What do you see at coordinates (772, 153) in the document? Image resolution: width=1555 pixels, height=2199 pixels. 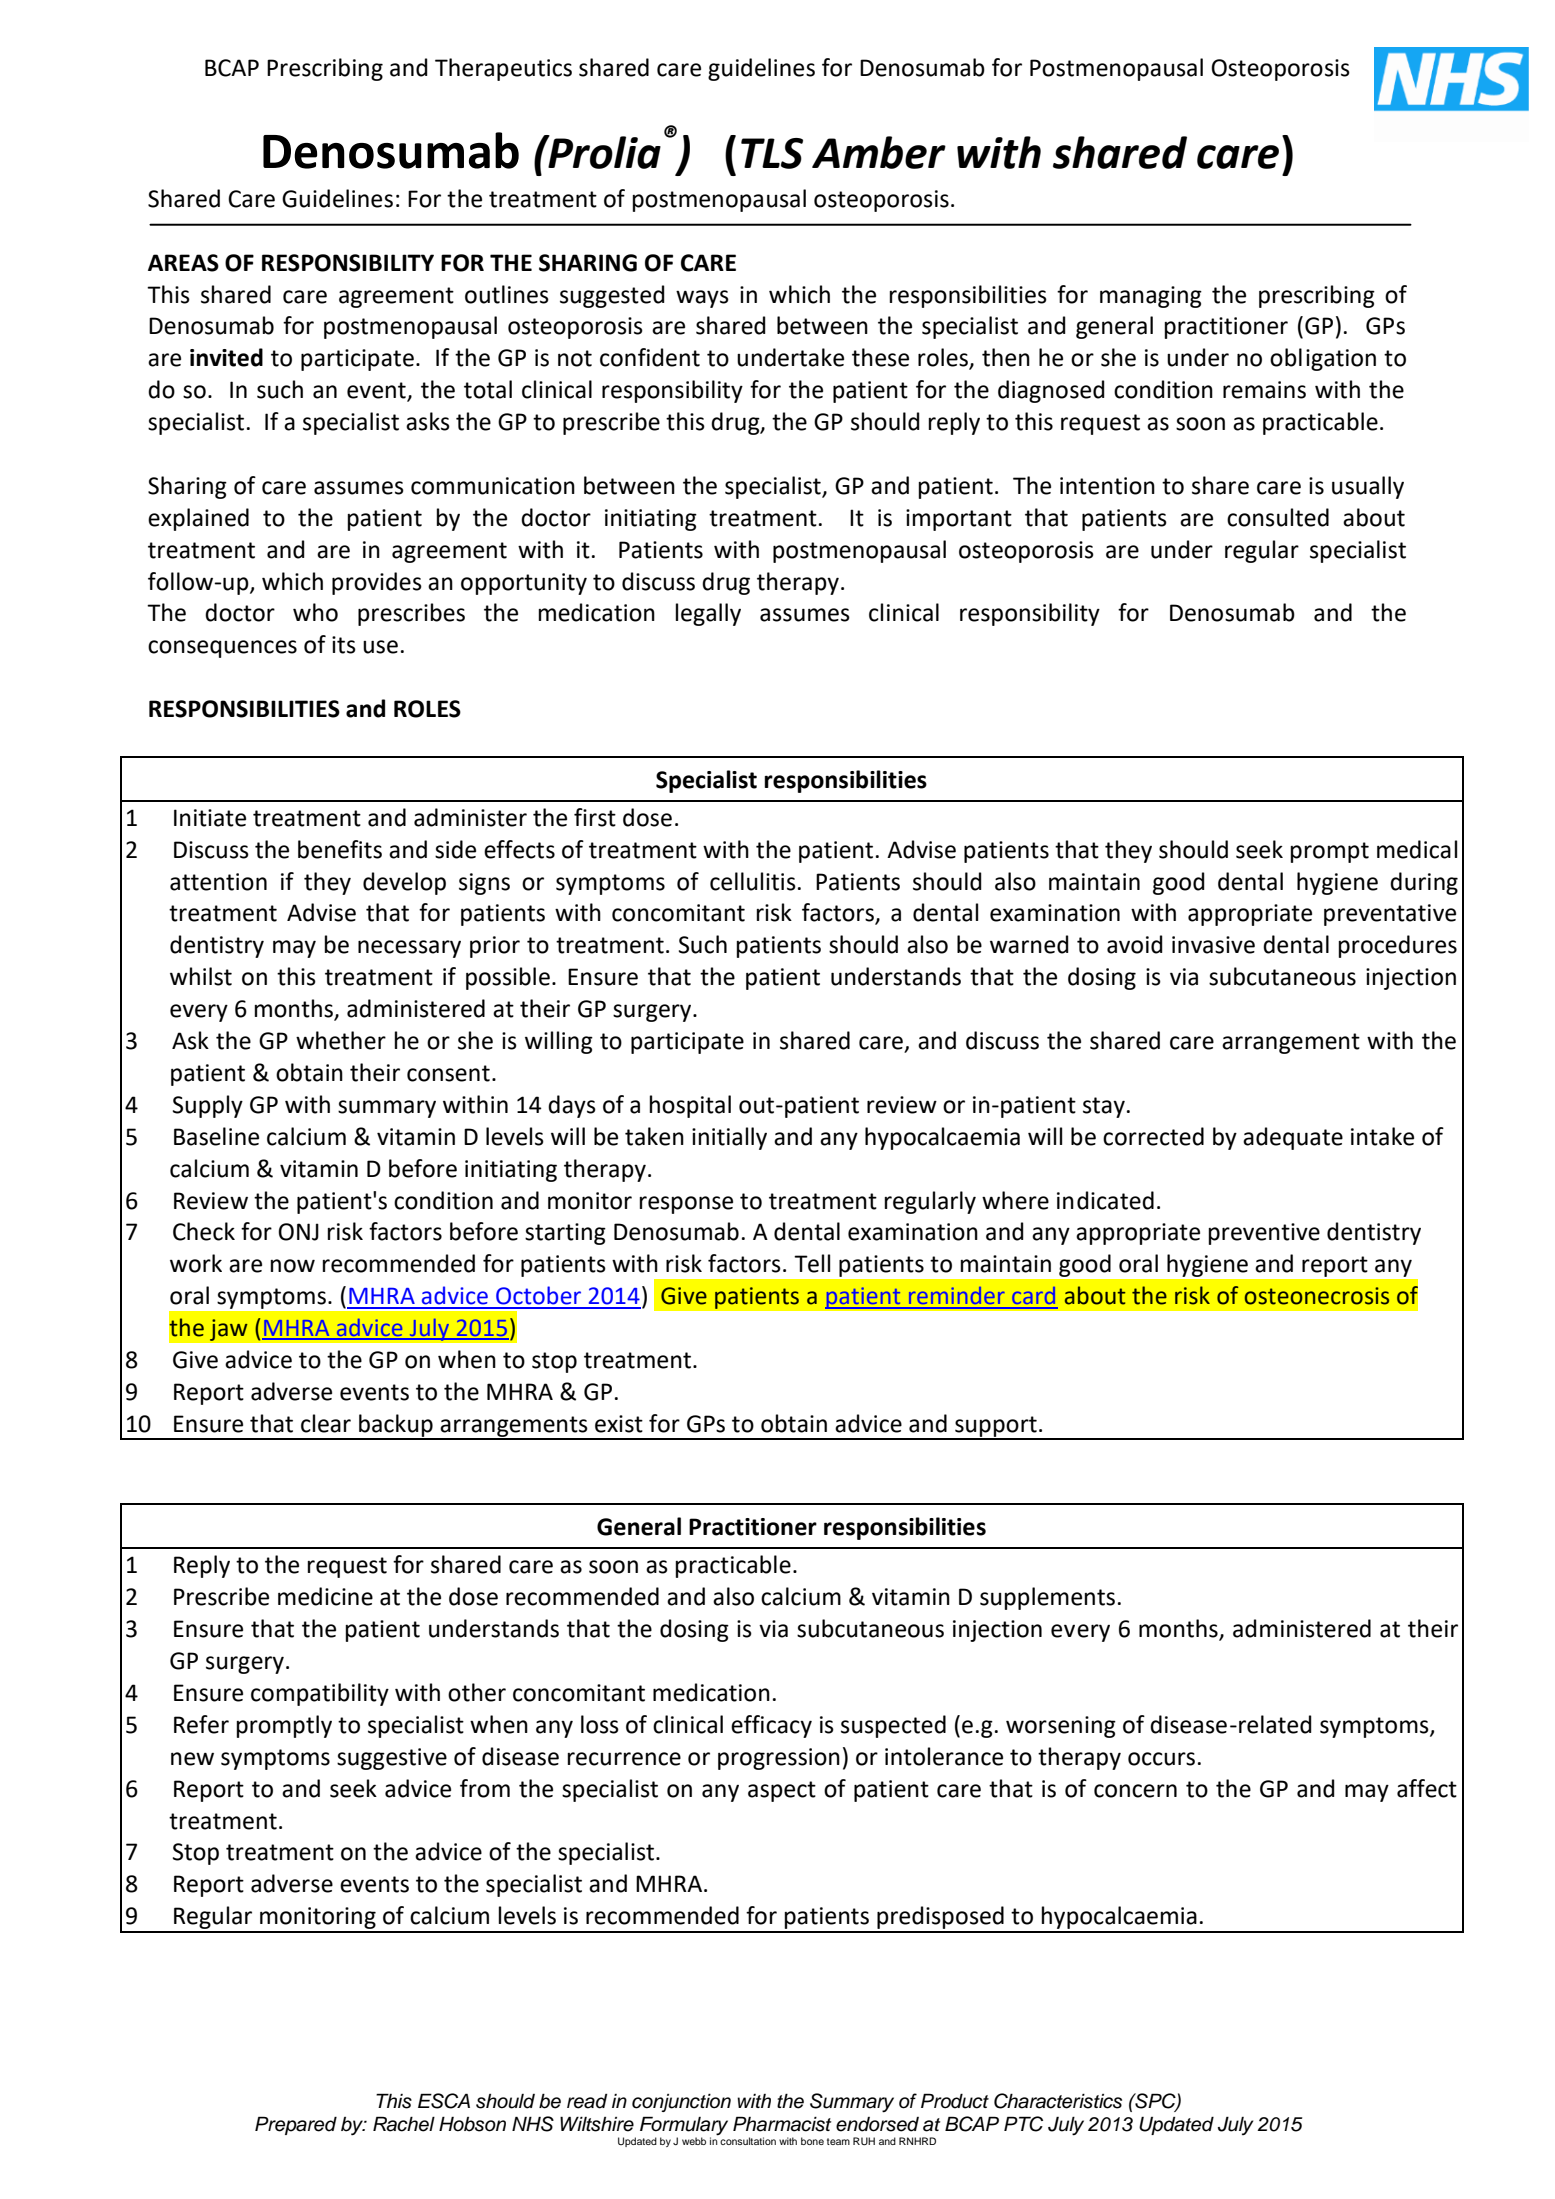 I see `TLS` at bounding box center [772, 153].
